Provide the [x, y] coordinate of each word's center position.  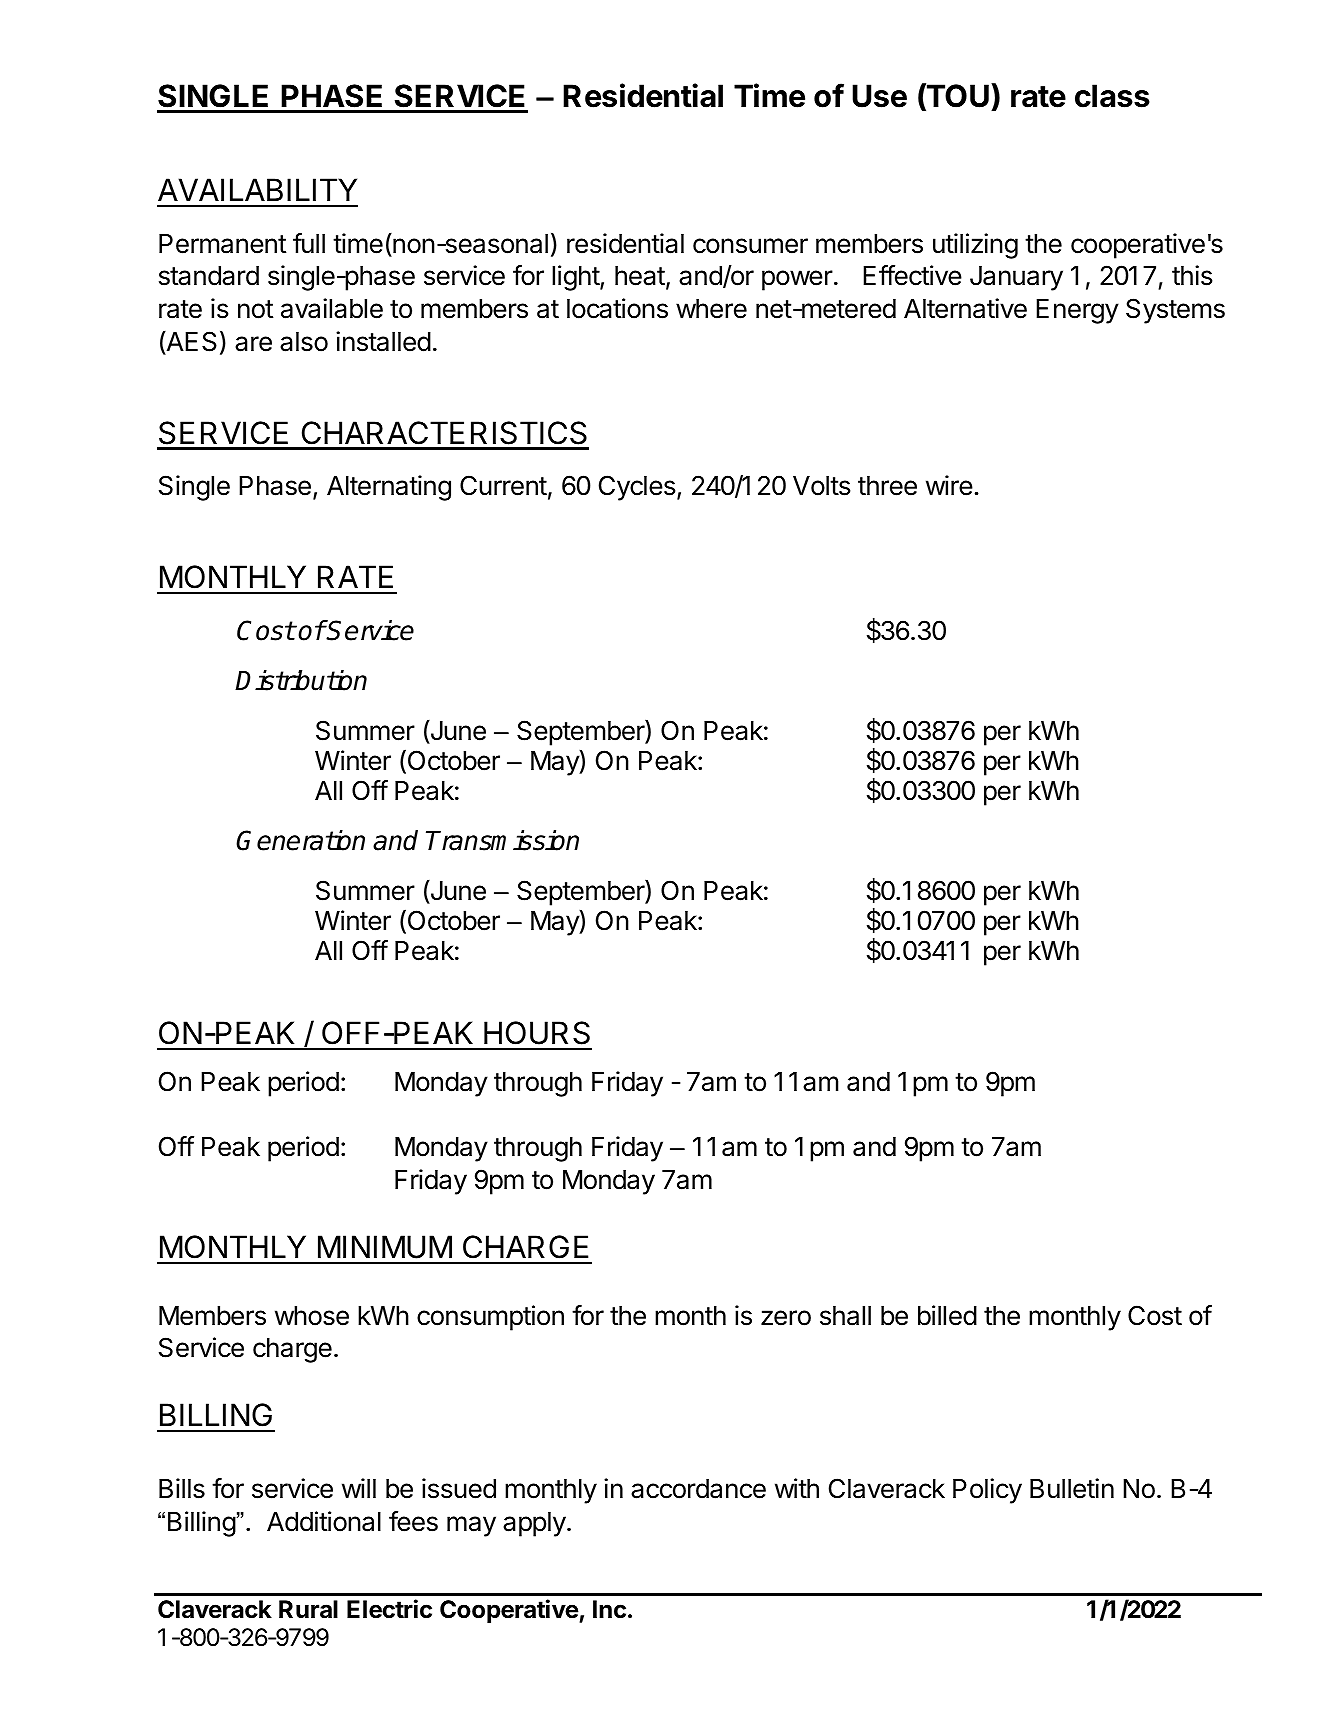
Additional [324, 1521]
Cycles [637, 488]
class [1112, 96]
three [887, 486]
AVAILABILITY [257, 189]
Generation [300, 840]
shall [845, 1316]
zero [786, 1318]
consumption [490, 1318]
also [304, 342]
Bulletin [1072, 1488]
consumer [750, 246]
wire [949, 485]
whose [312, 1316]
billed [947, 1315]
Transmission [502, 840]
